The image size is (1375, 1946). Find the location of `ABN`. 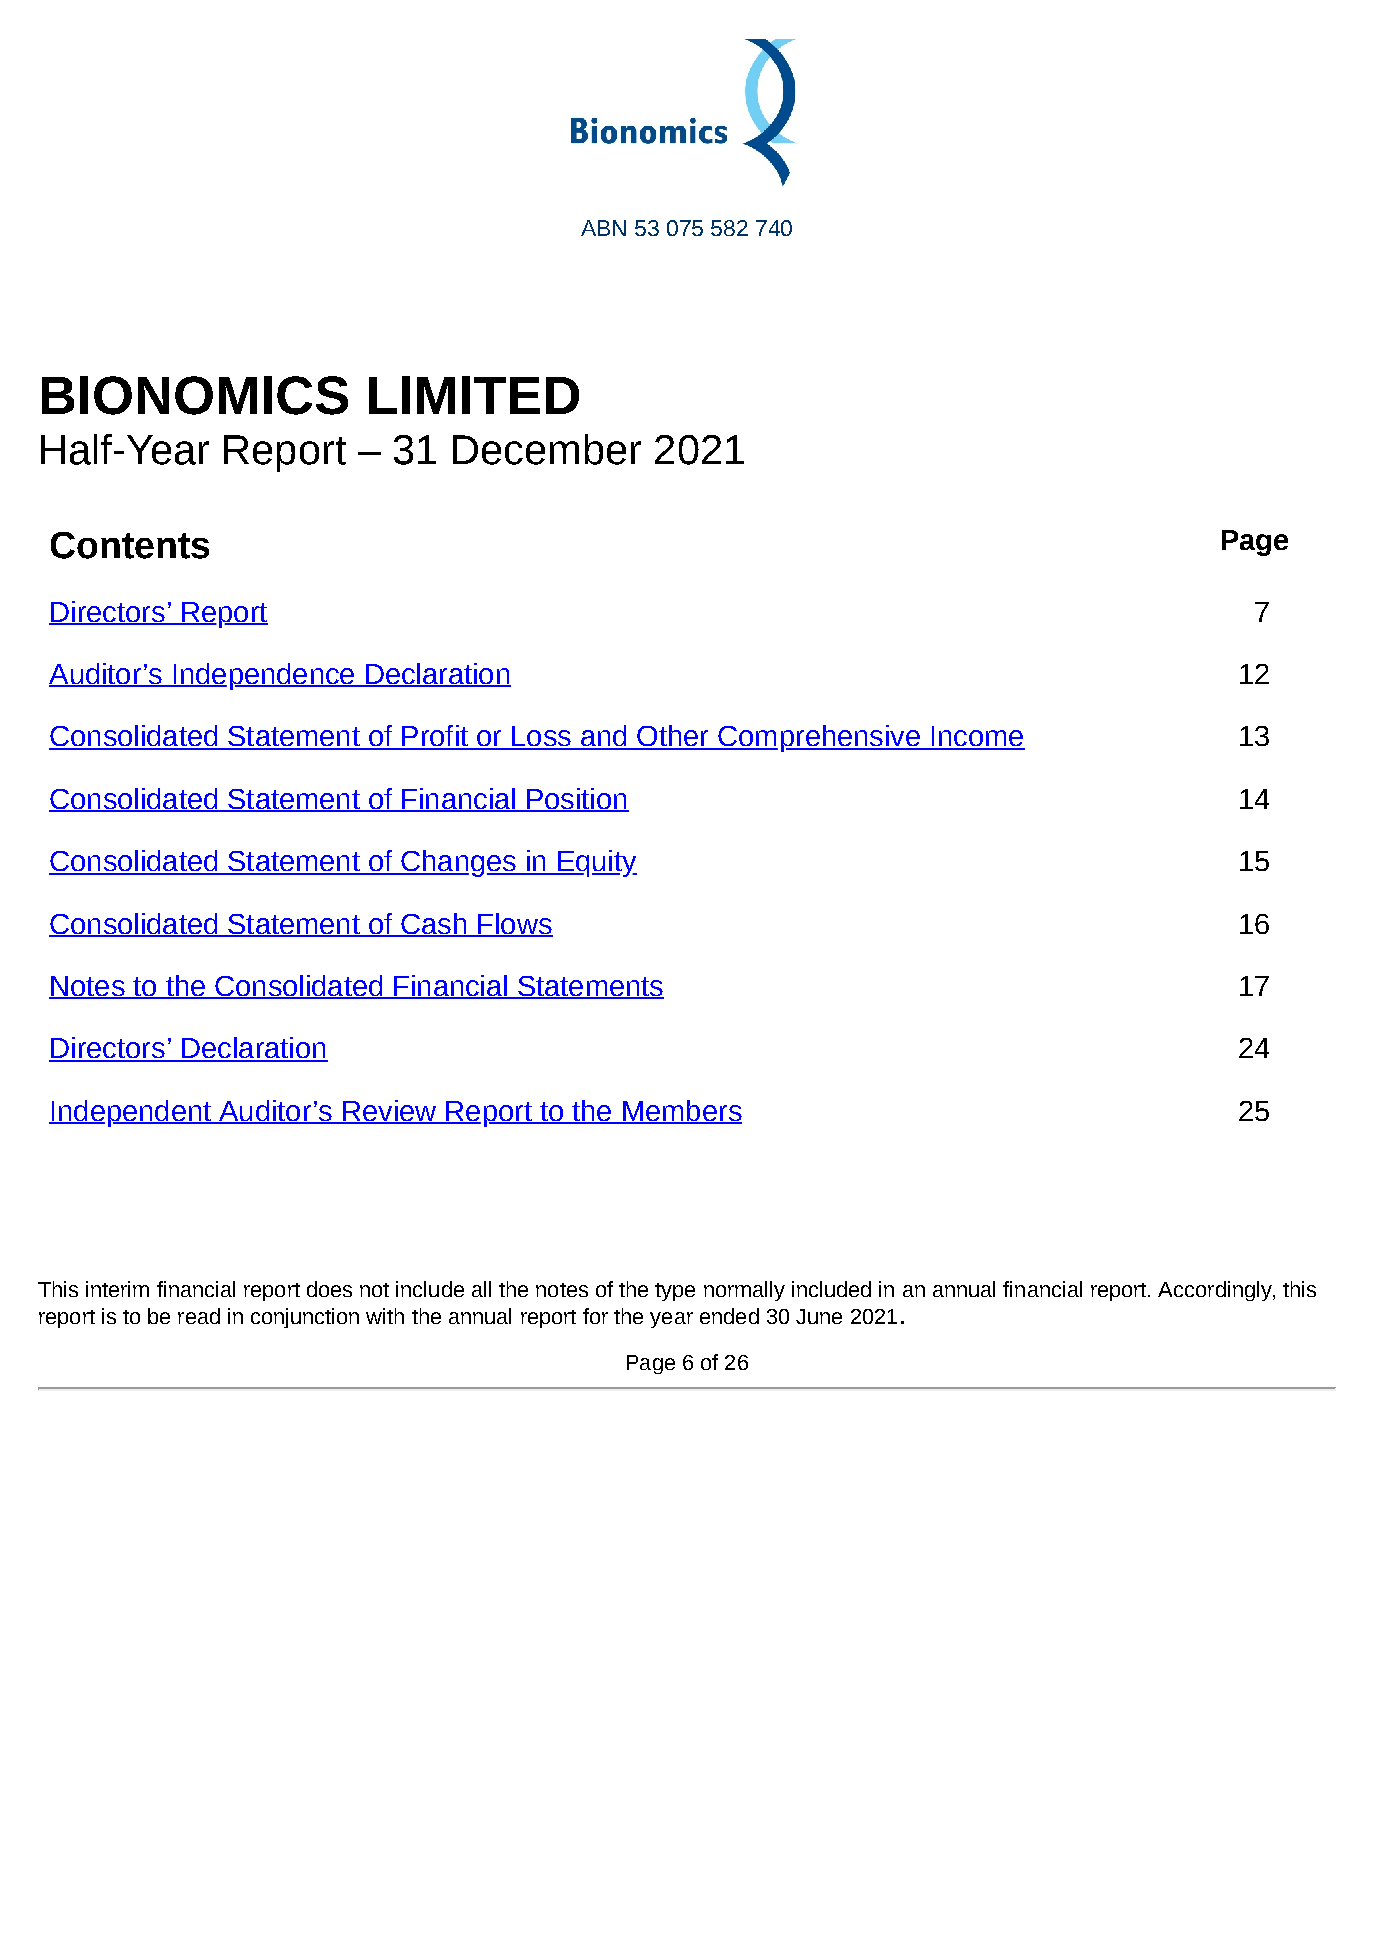

ABN is located at coordinates (603, 228).
